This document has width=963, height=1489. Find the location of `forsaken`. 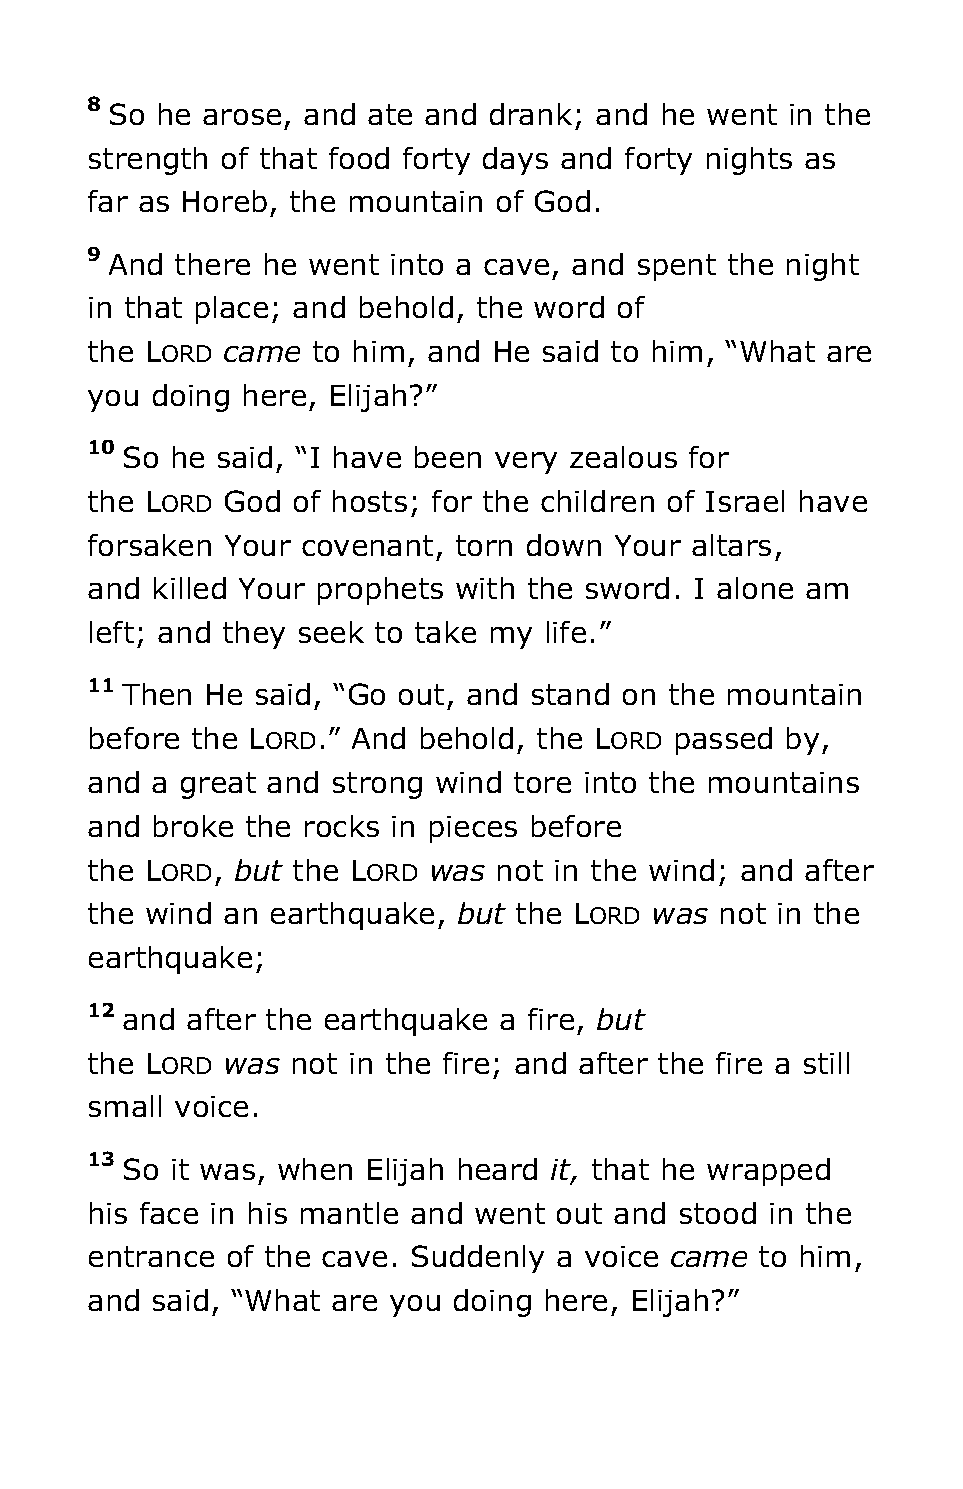

forsaken is located at coordinates (149, 545).
